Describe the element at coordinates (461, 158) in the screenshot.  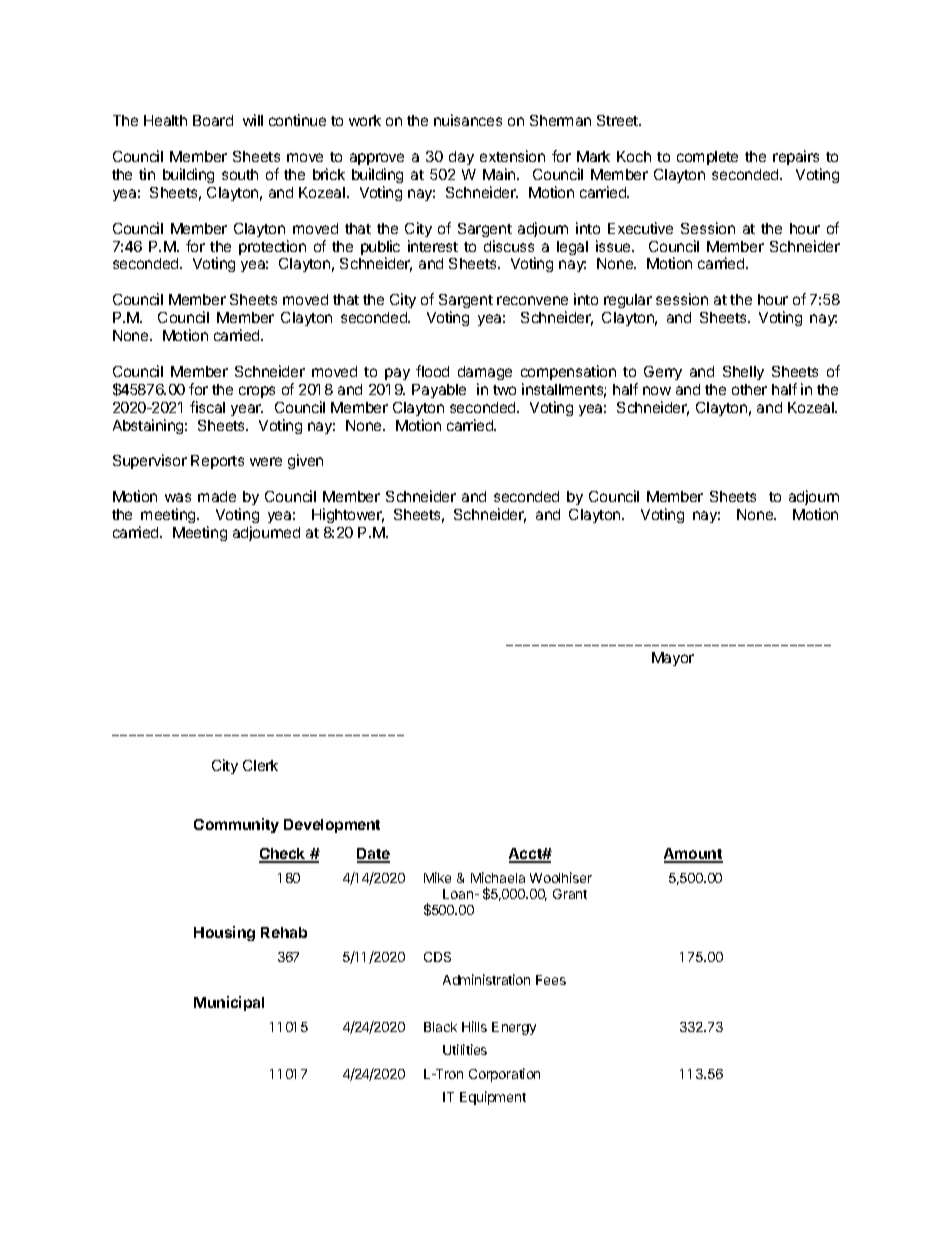
I see `day` at that location.
